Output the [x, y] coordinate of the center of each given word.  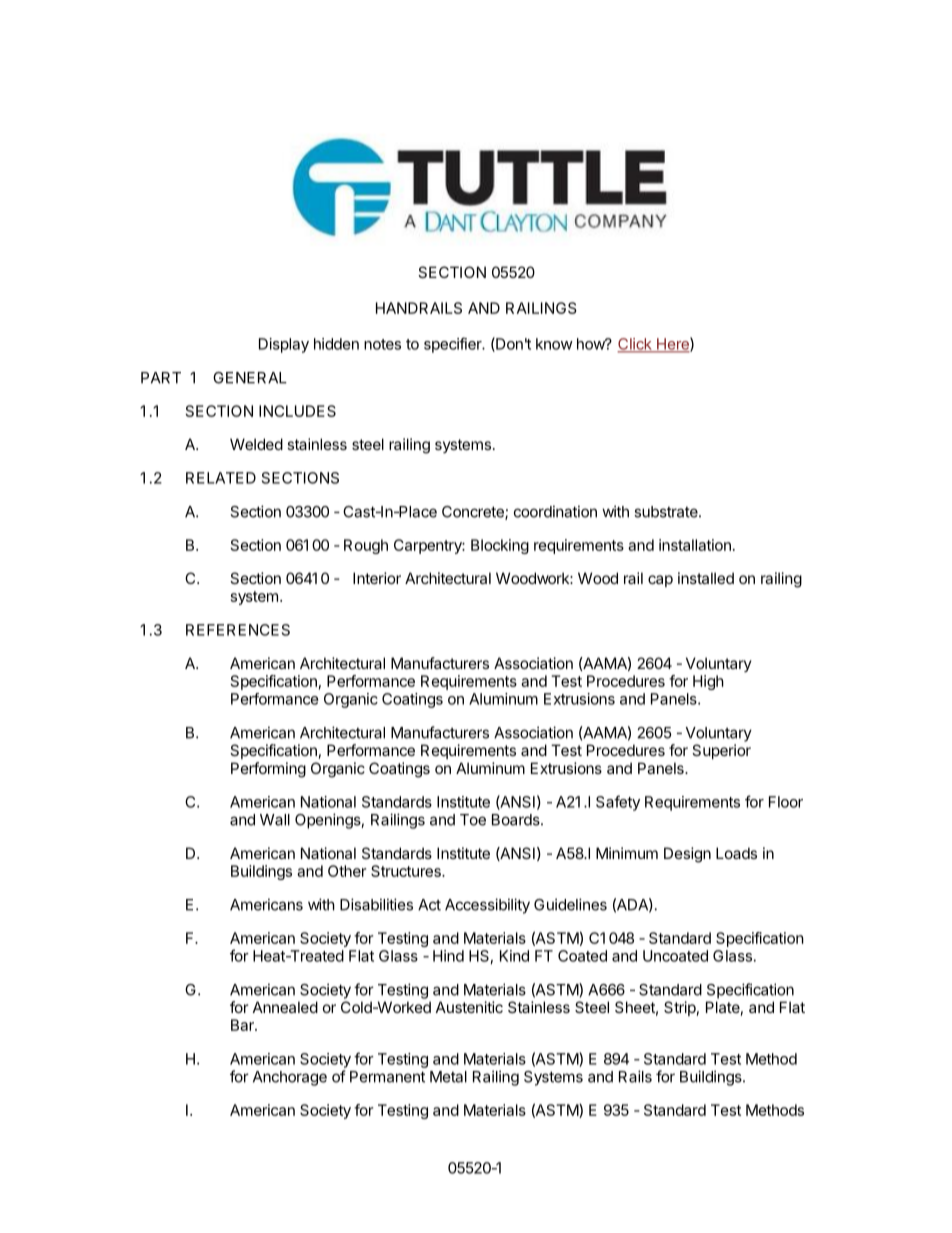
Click [635, 345]
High [708, 682]
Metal [448, 1077]
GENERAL [250, 378]
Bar [243, 1025]
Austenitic [469, 1007]
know [554, 344]
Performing [268, 770]
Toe [473, 820]
